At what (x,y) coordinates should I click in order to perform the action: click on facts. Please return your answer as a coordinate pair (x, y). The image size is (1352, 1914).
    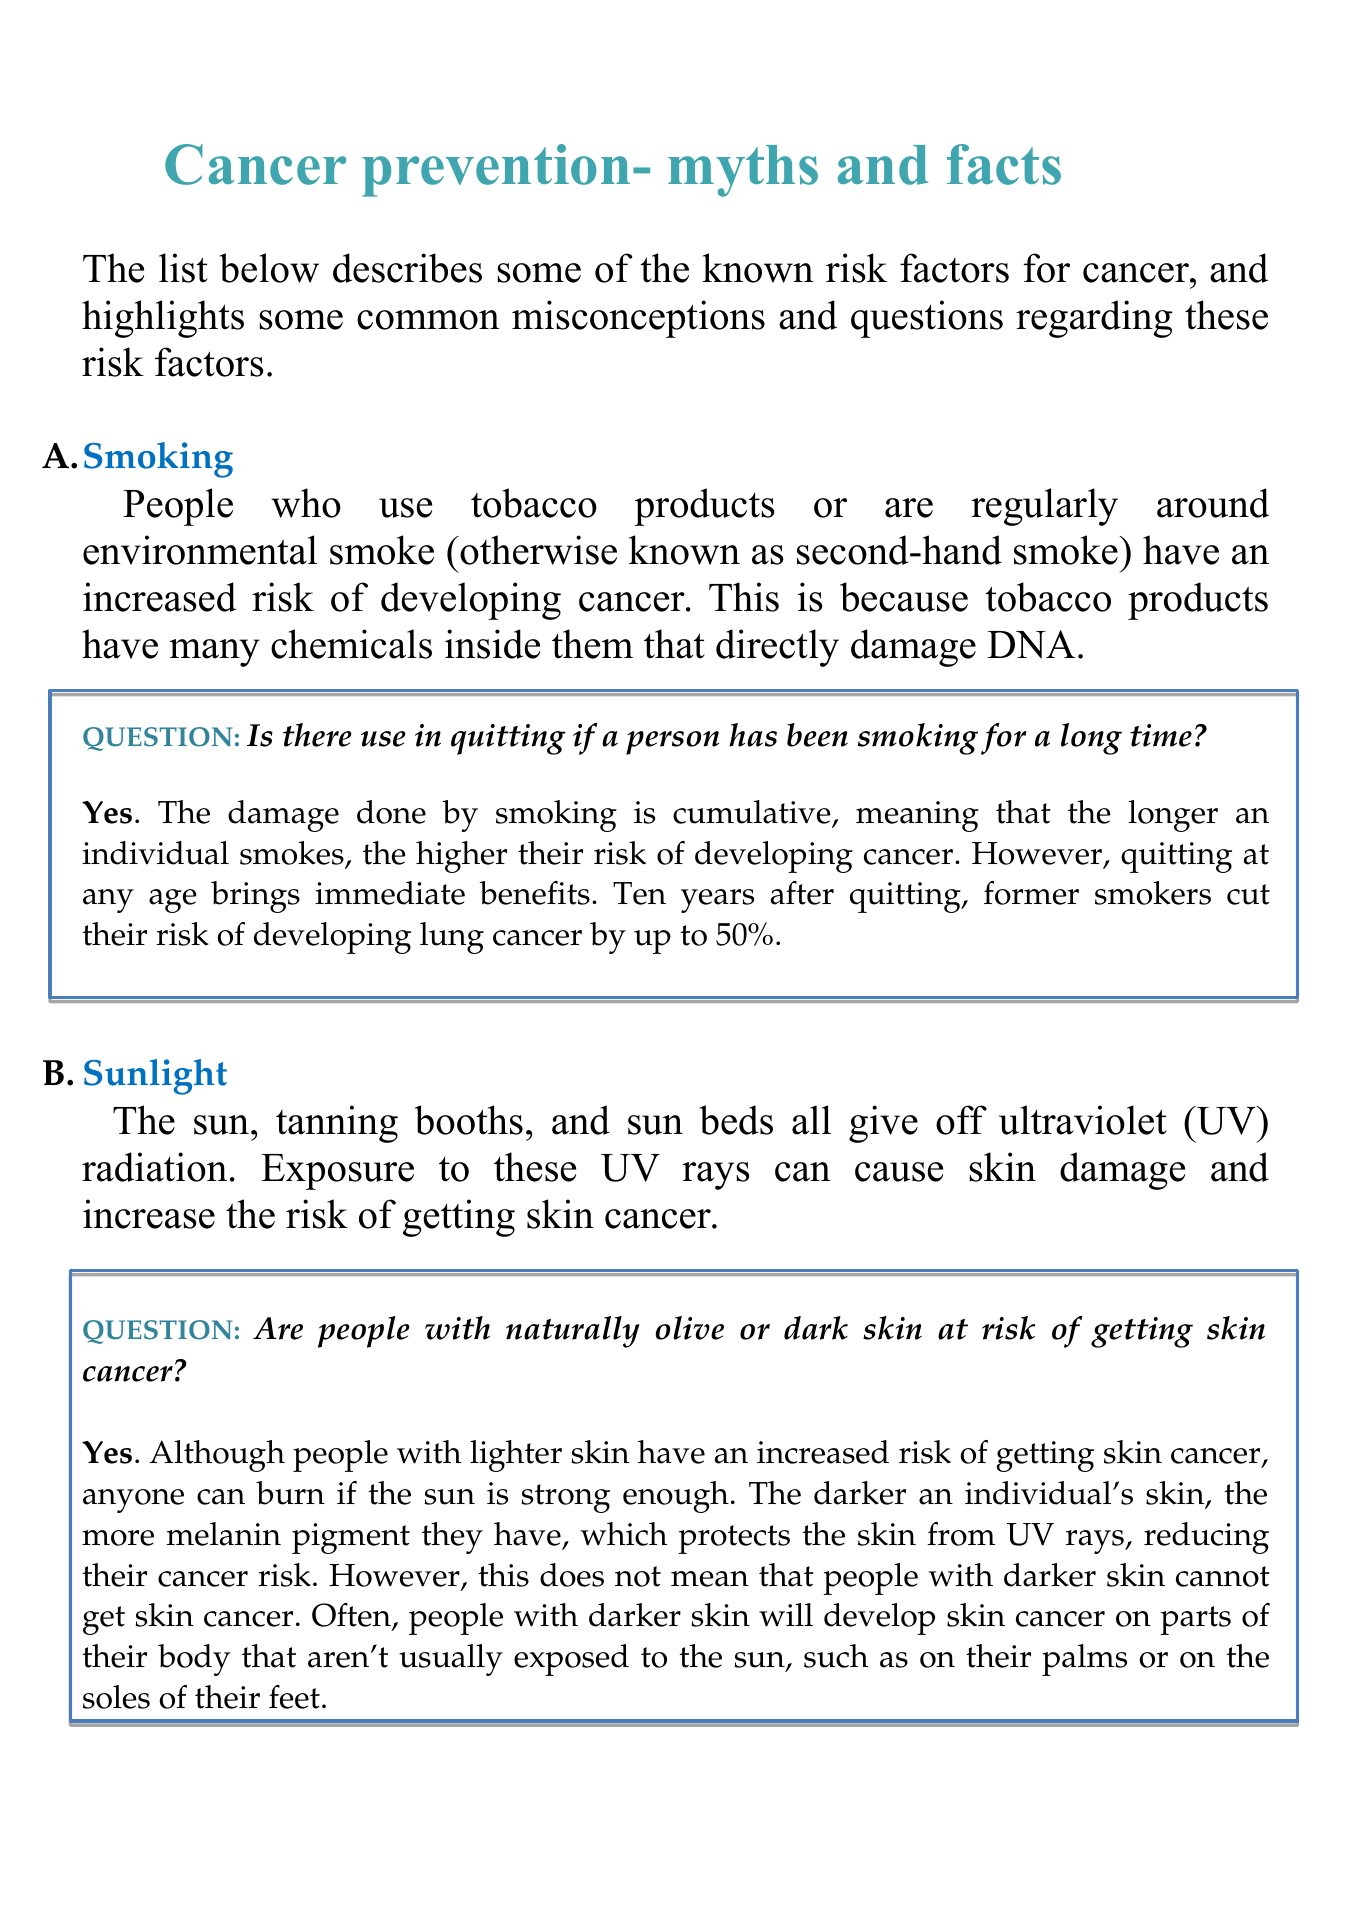
    Looking at the image, I should click on (1004, 164).
